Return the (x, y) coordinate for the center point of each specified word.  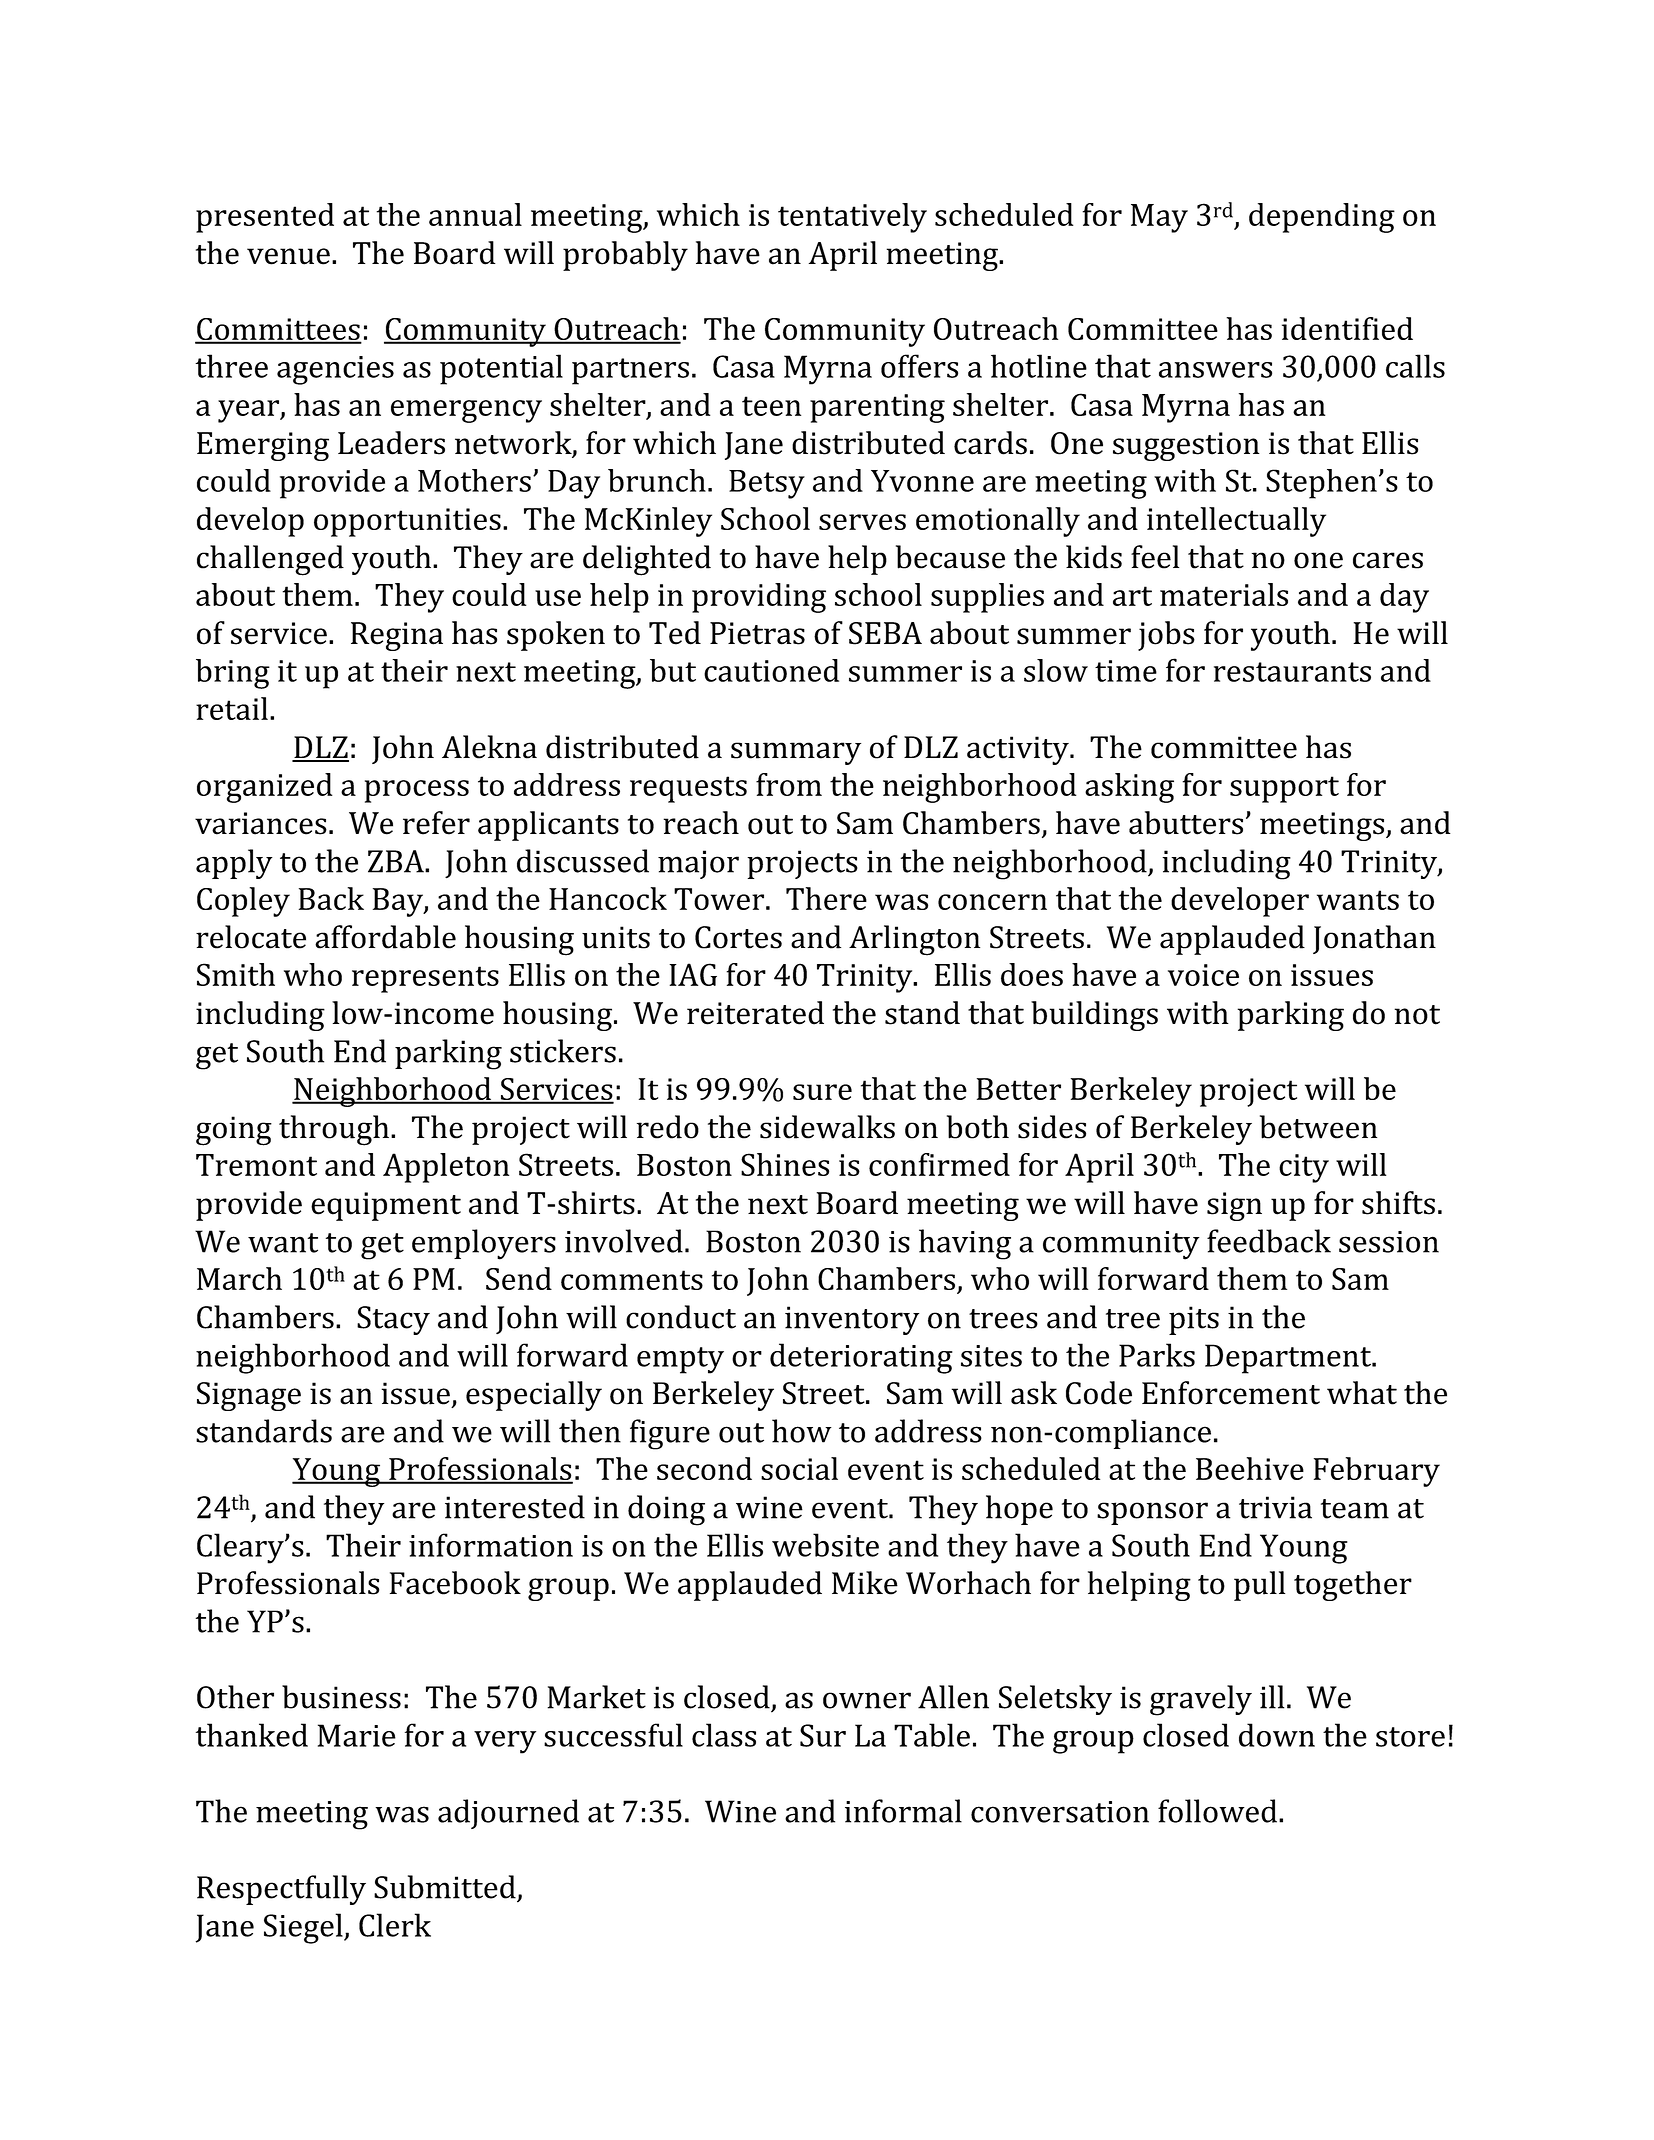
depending (1322, 218)
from (789, 784)
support (1284, 789)
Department (1289, 1359)
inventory (852, 1320)
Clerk (395, 1925)
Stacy (393, 1320)
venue (288, 256)
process (417, 791)
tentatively (852, 218)
